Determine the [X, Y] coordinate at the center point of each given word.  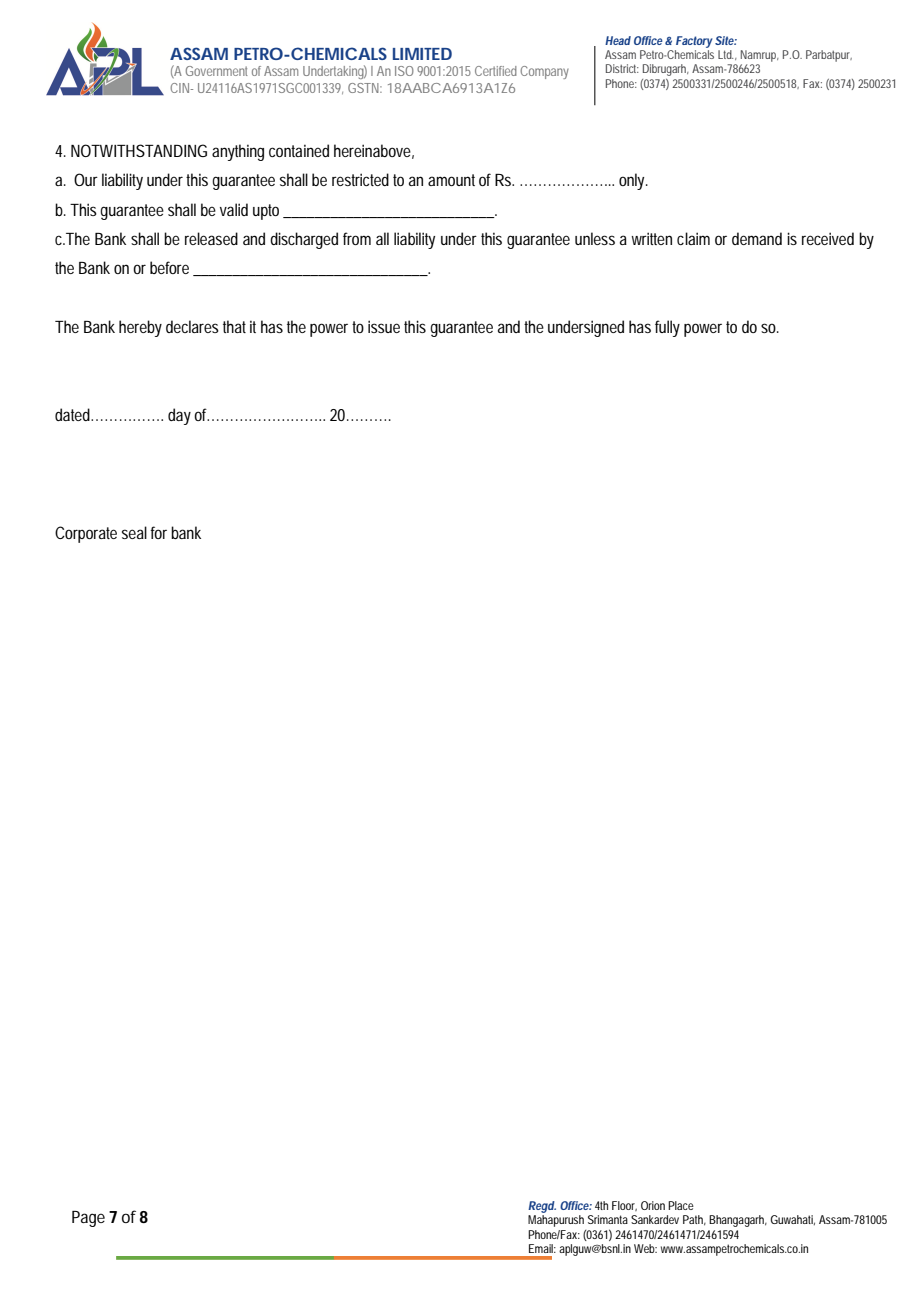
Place [681, 1205]
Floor [624, 1206]
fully [667, 328]
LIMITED [422, 54]
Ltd [725, 54]
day [179, 416]
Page [88, 1219]
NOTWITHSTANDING [139, 150]
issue [384, 326]
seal [134, 532]
